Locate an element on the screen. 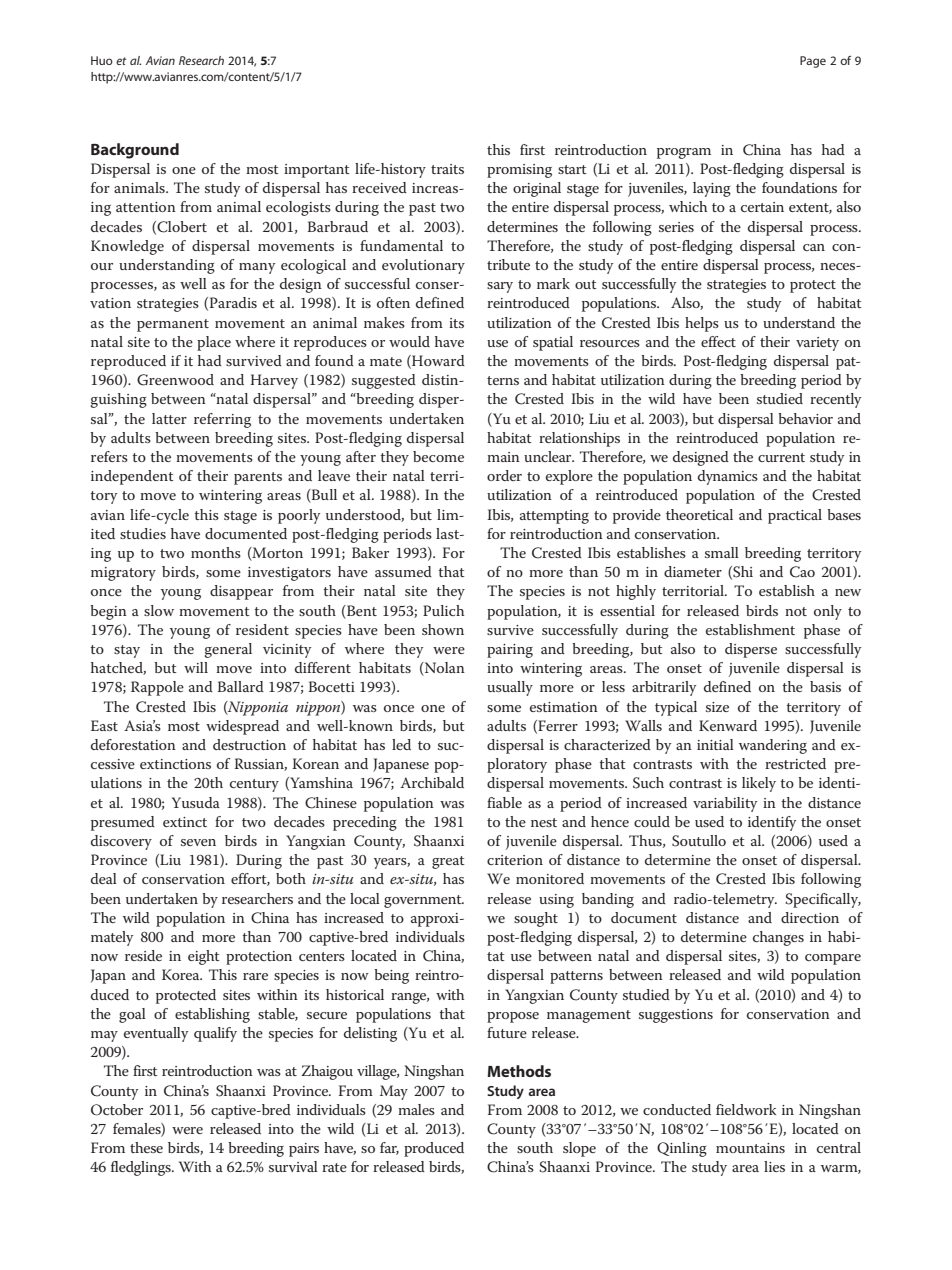 This screenshot has width=952, height=1270. Background is located at coordinates (135, 151).
